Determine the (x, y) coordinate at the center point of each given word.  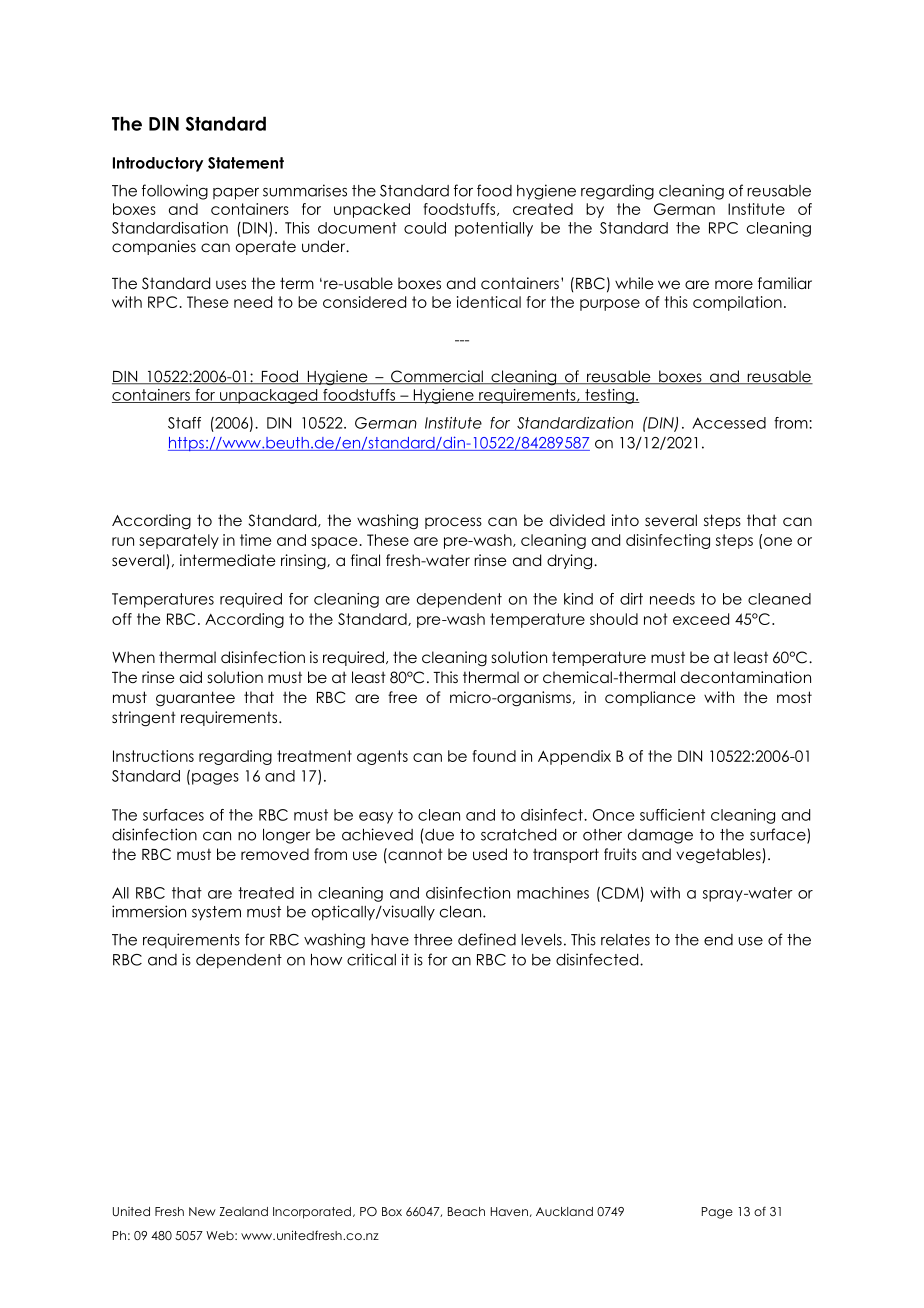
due (439, 835)
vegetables (719, 855)
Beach (466, 1211)
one (778, 541)
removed (275, 854)
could (425, 228)
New (202, 1211)
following (175, 192)
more (734, 285)
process (453, 523)
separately (179, 541)
